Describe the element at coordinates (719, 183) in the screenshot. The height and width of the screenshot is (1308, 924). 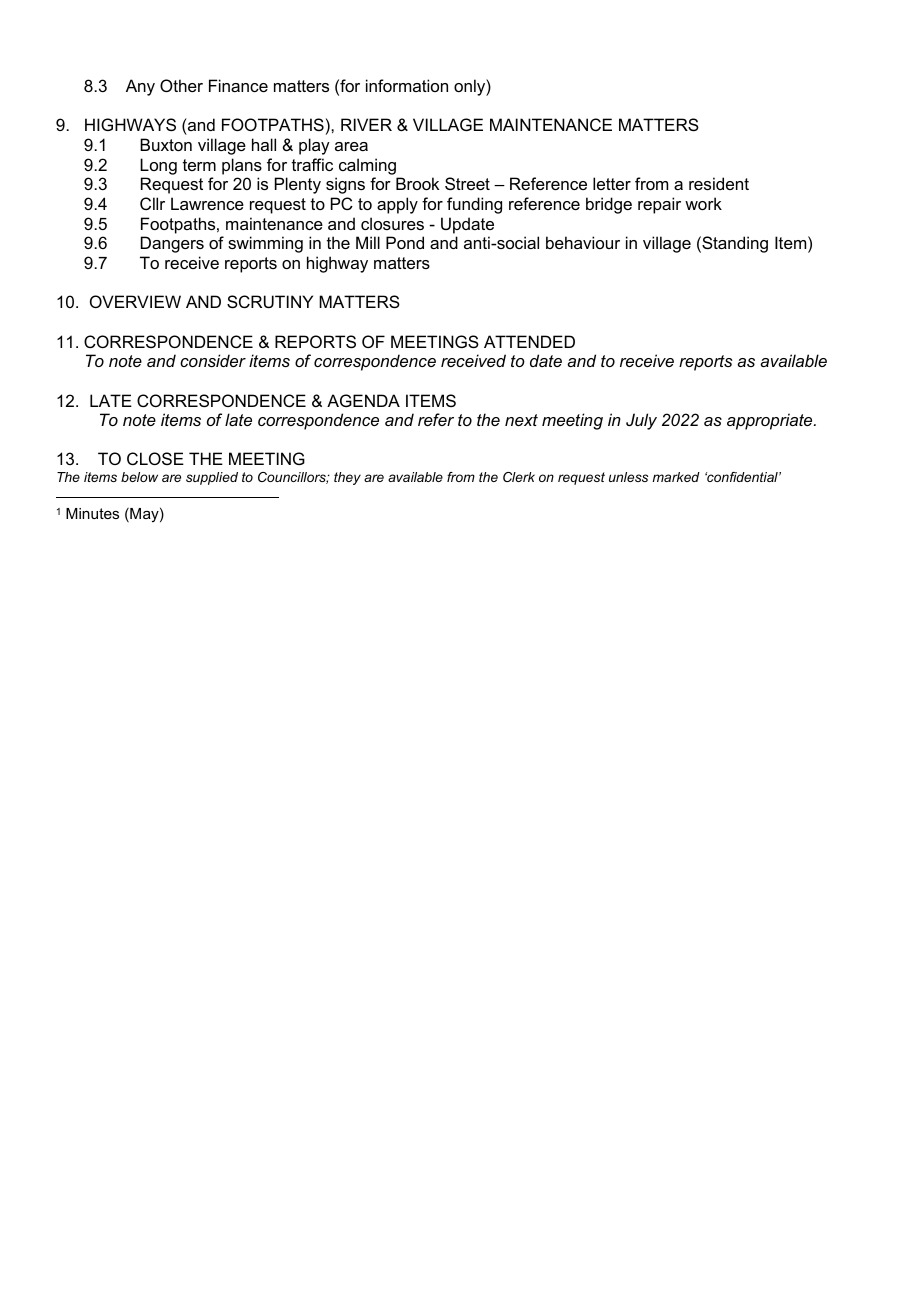
I see `resident` at that location.
